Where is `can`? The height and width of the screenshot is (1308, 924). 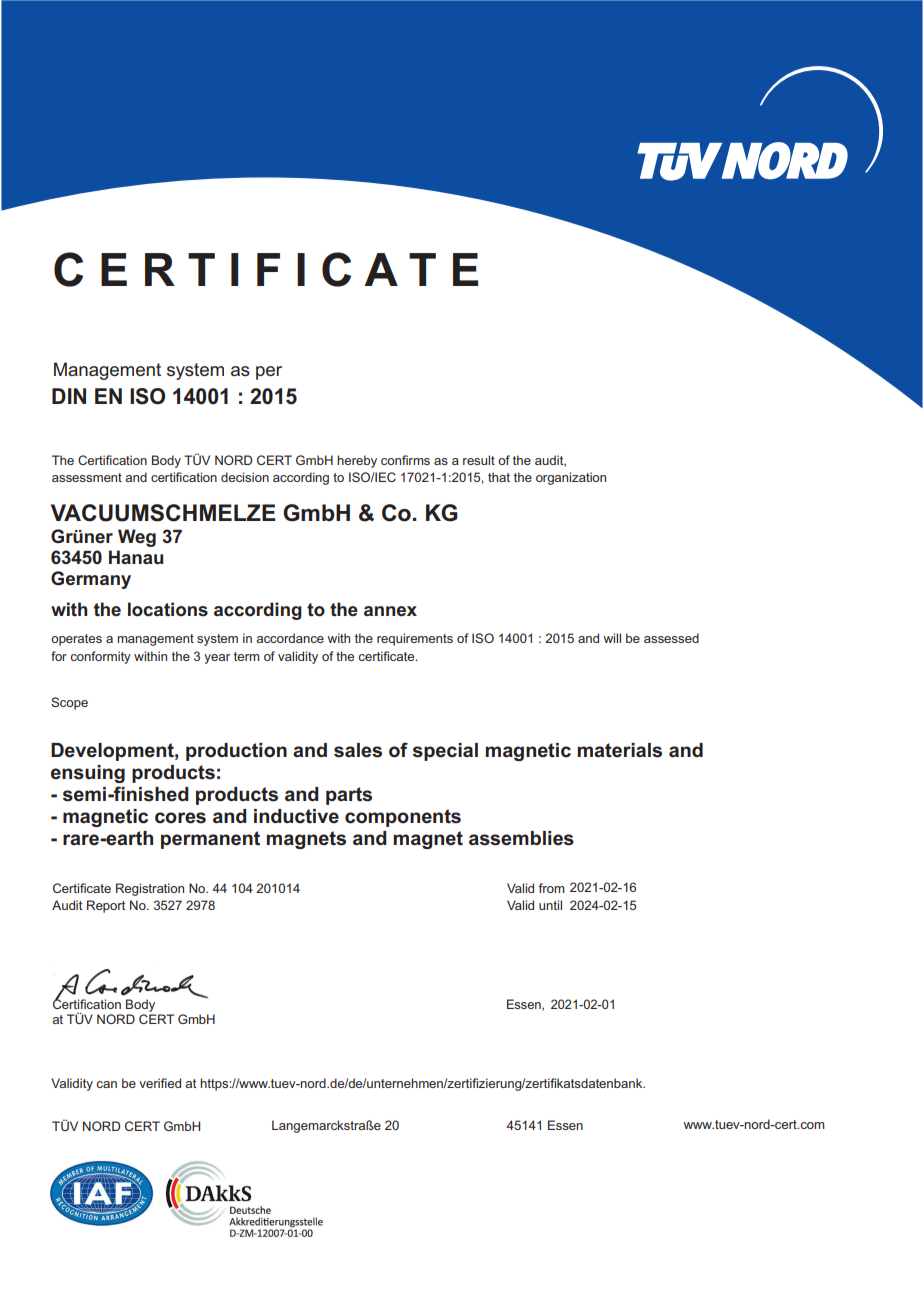 can is located at coordinates (106, 1084).
